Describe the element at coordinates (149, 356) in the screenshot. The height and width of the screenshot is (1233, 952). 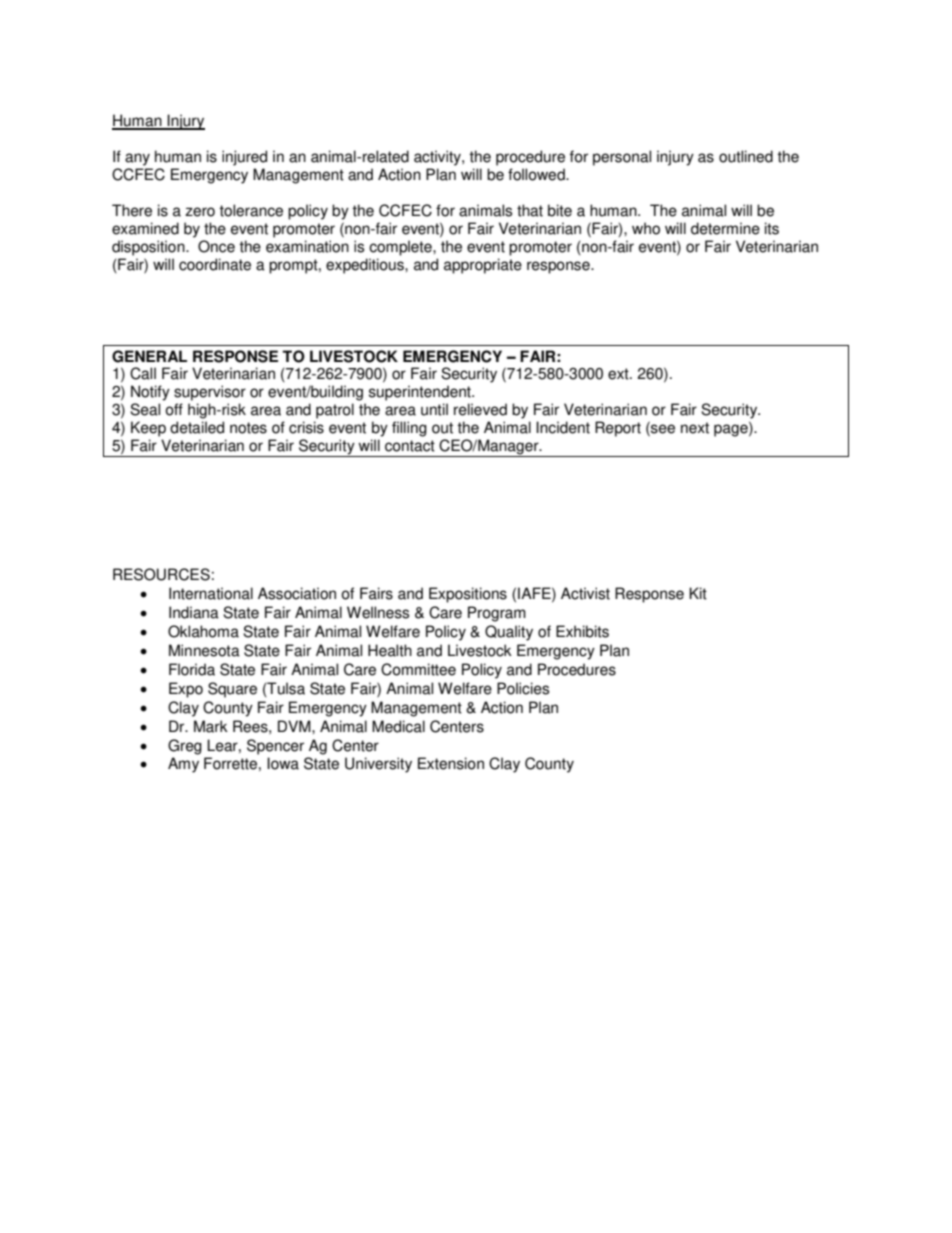
I see `GENERAL` at that location.
